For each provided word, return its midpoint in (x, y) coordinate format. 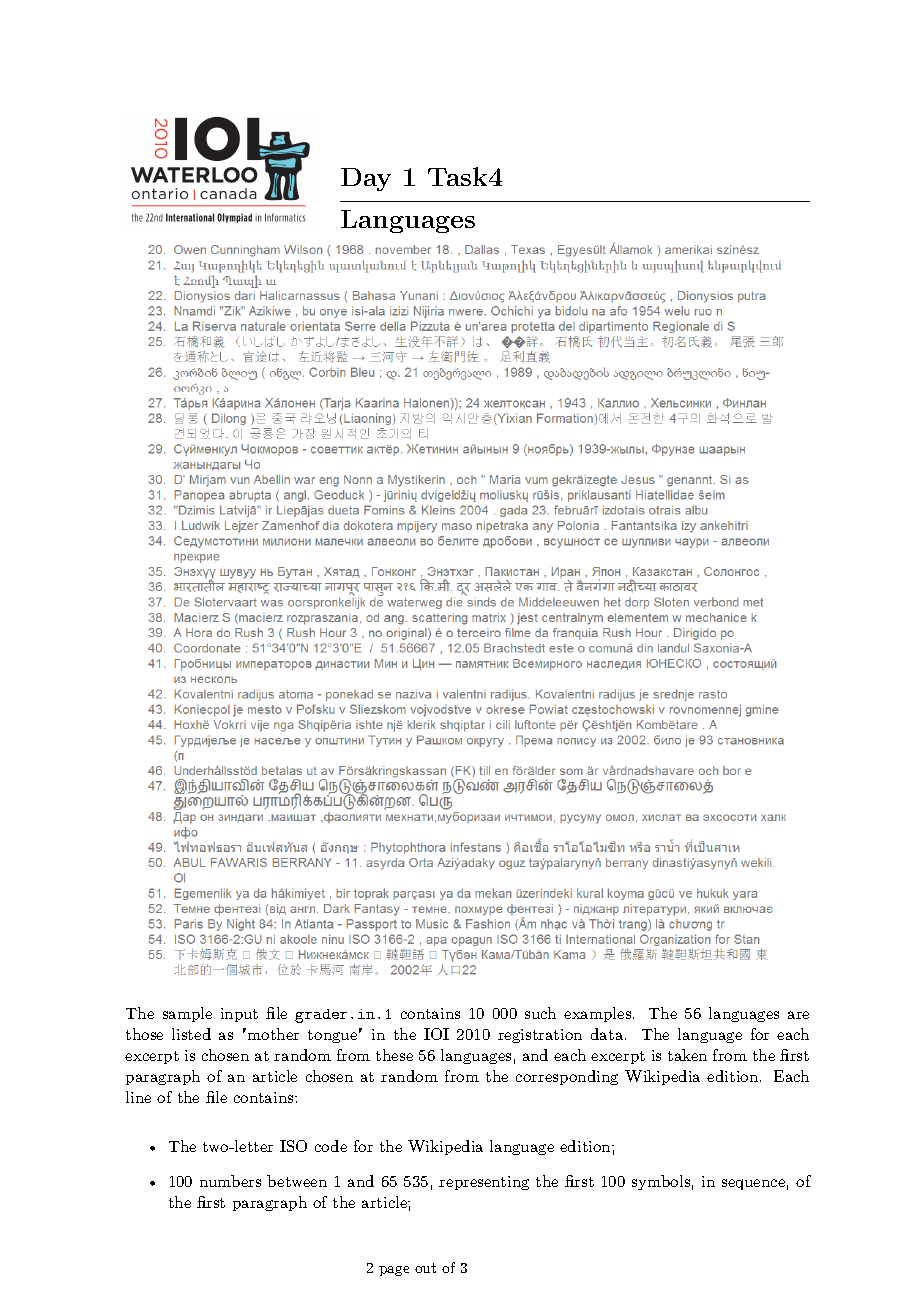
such (540, 1013)
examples (599, 1014)
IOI (436, 1034)
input (239, 1015)
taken (687, 1055)
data (607, 1034)
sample (187, 1014)
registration (540, 1036)
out (425, 1268)
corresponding (567, 1077)
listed (191, 1034)
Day (366, 179)
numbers (230, 1181)
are (798, 1015)
